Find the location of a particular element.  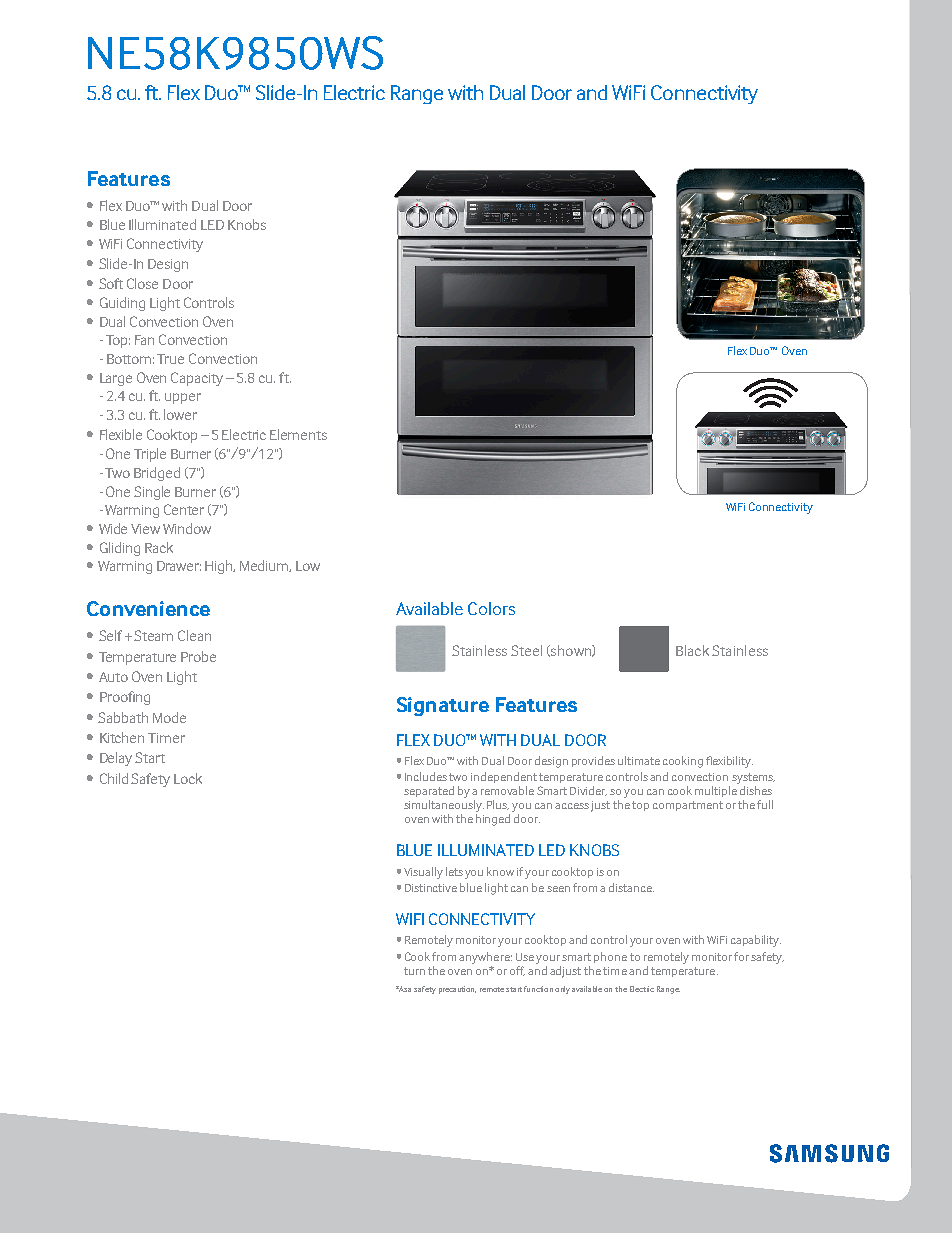

Elements is located at coordinates (298, 434).
